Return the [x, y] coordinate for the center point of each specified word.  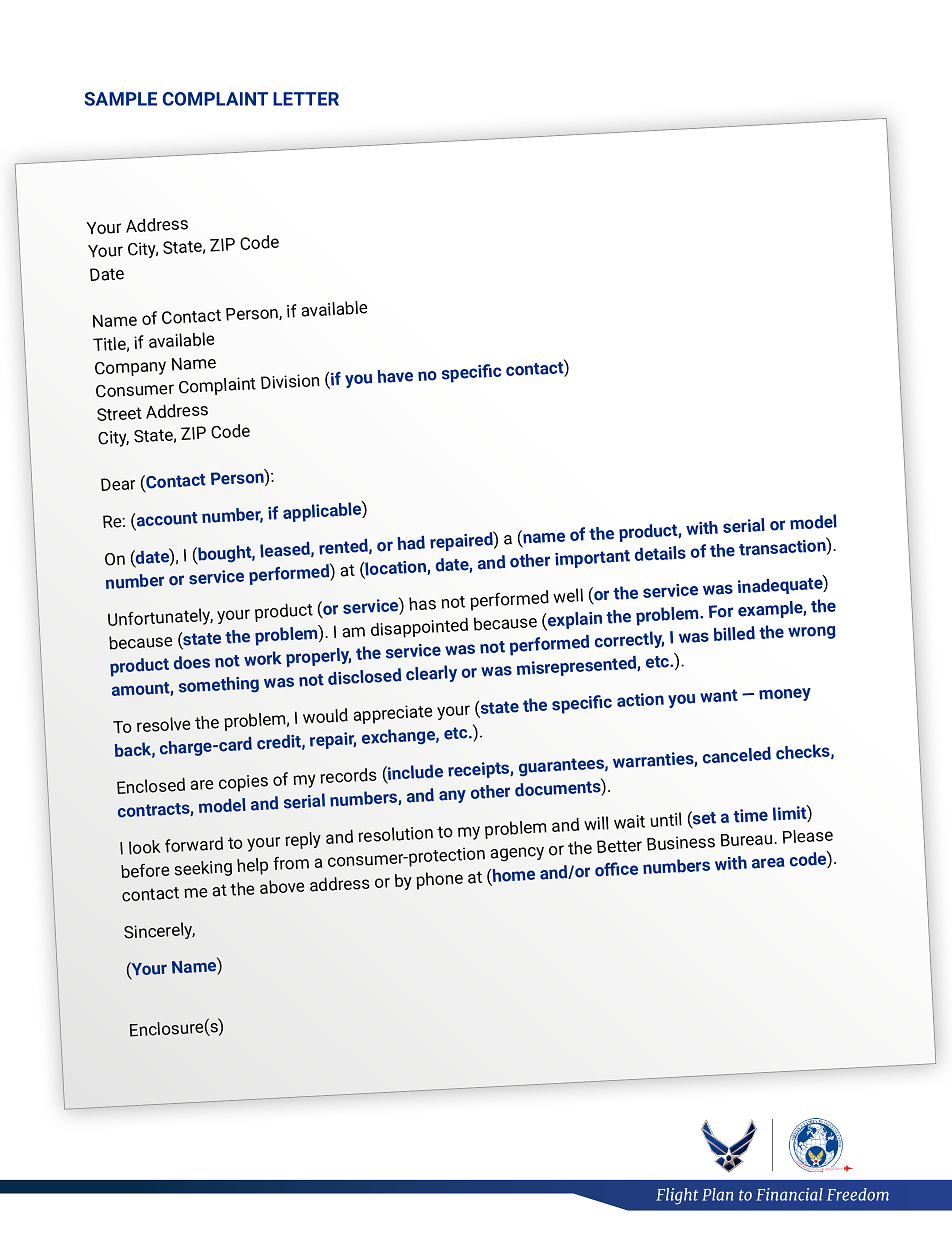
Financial [789, 1194]
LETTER [306, 99]
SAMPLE [121, 99]
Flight [677, 1196]
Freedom [858, 1194]
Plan [717, 1194]
